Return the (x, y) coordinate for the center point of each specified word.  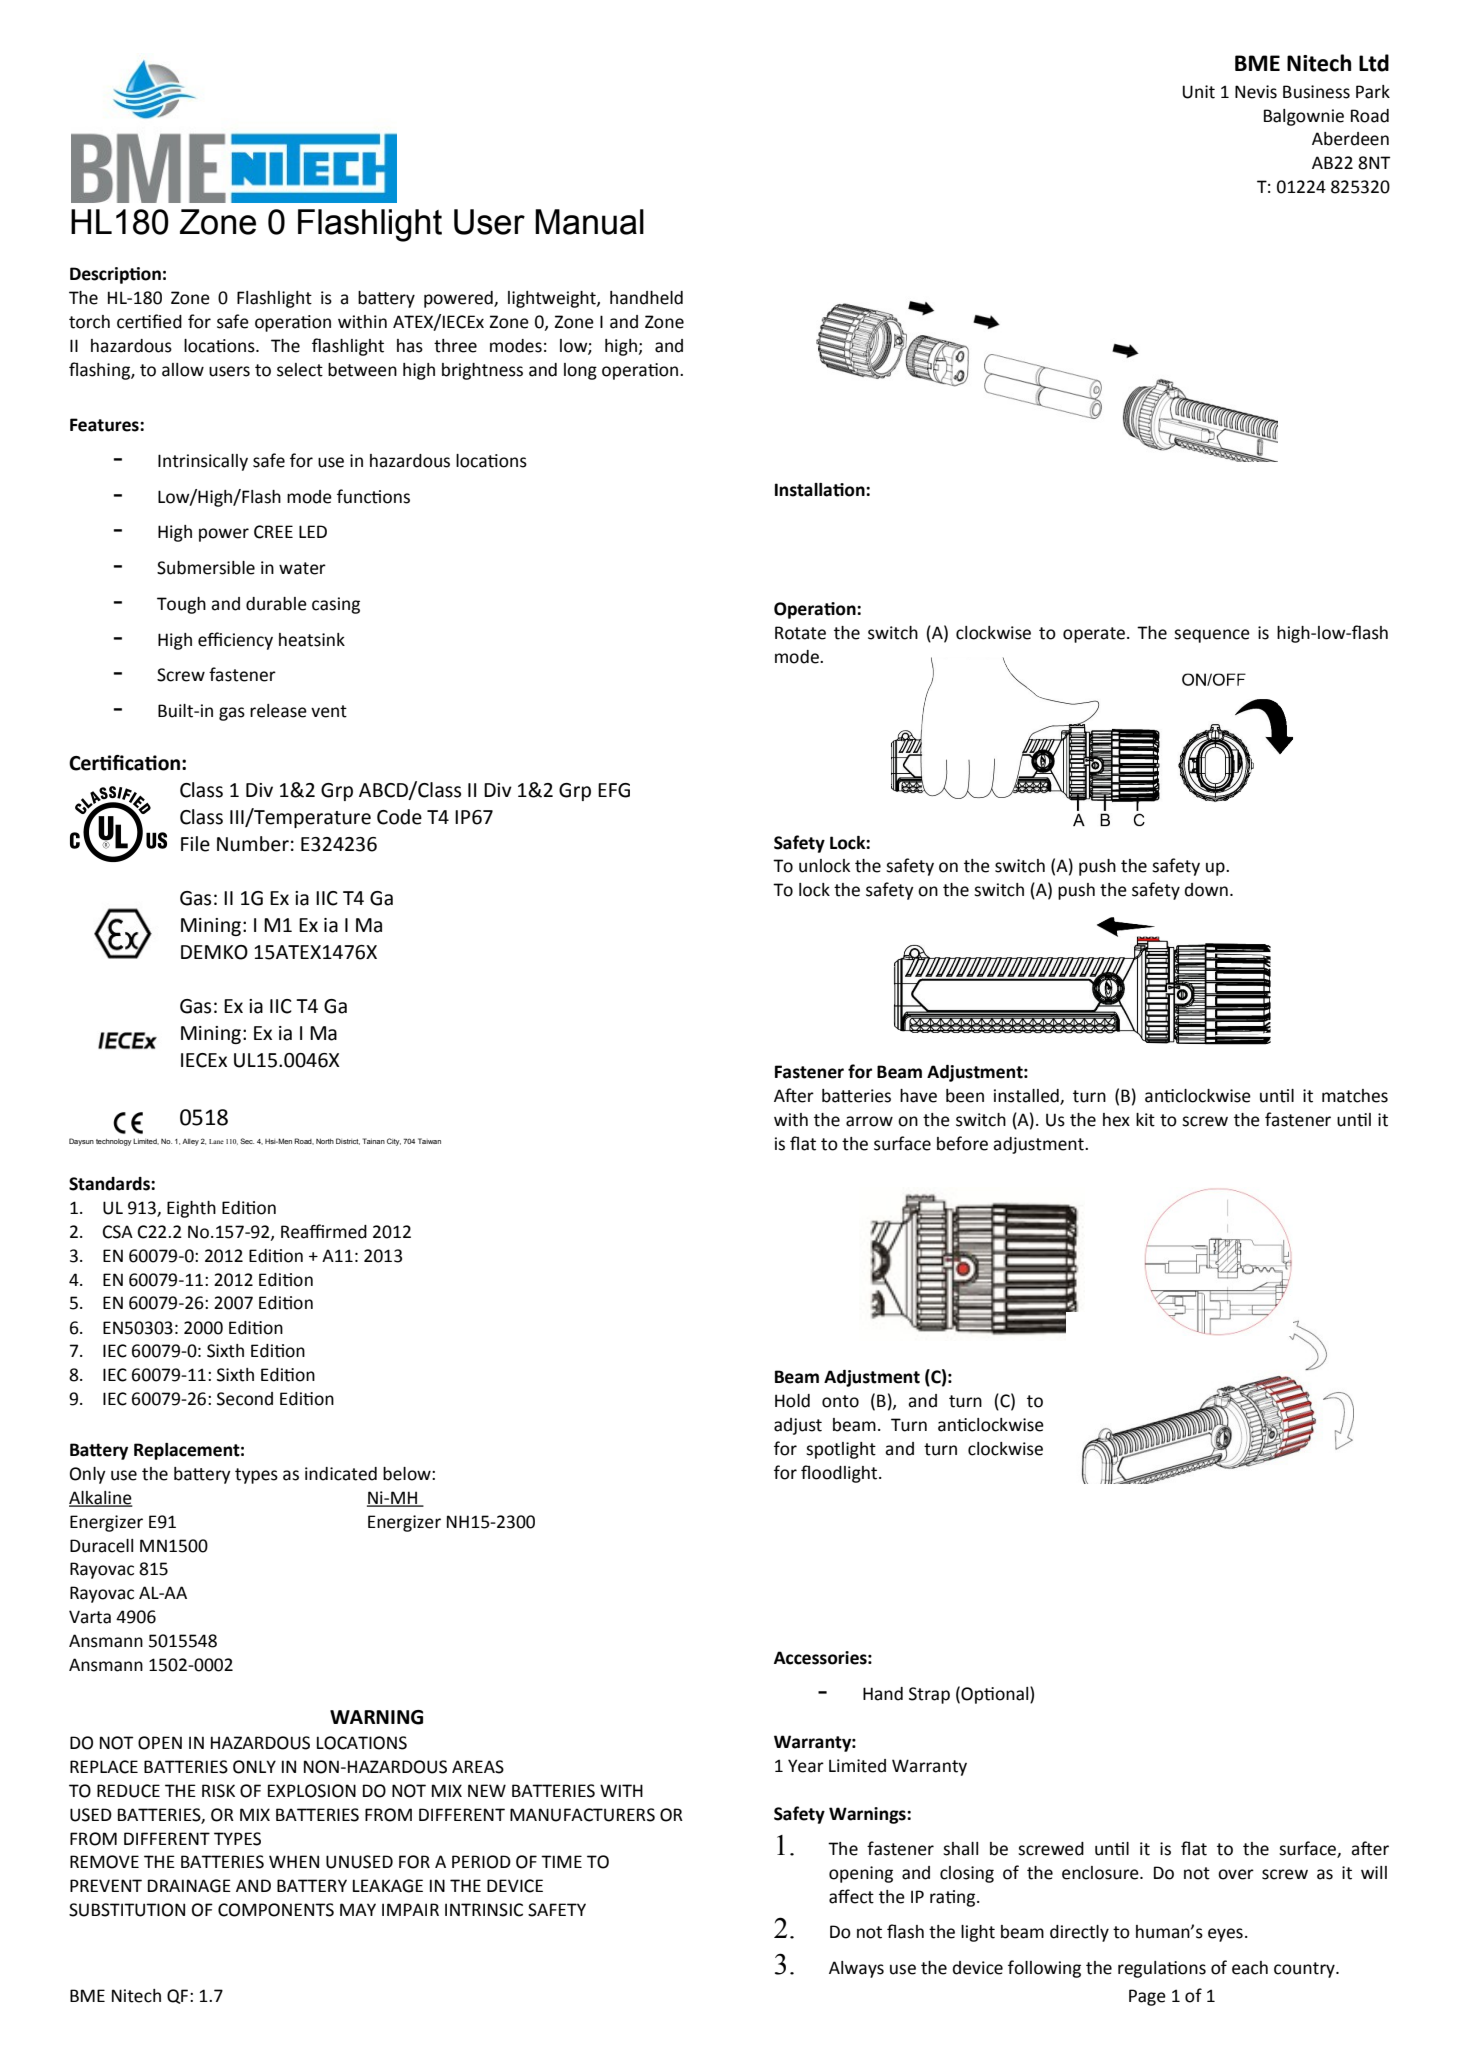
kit (1145, 1120)
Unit (1199, 92)
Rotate (800, 633)
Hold (792, 1401)
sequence (1212, 636)
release (278, 711)
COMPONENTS (276, 1910)
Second (245, 1399)
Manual (589, 222)
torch (89, 322)
